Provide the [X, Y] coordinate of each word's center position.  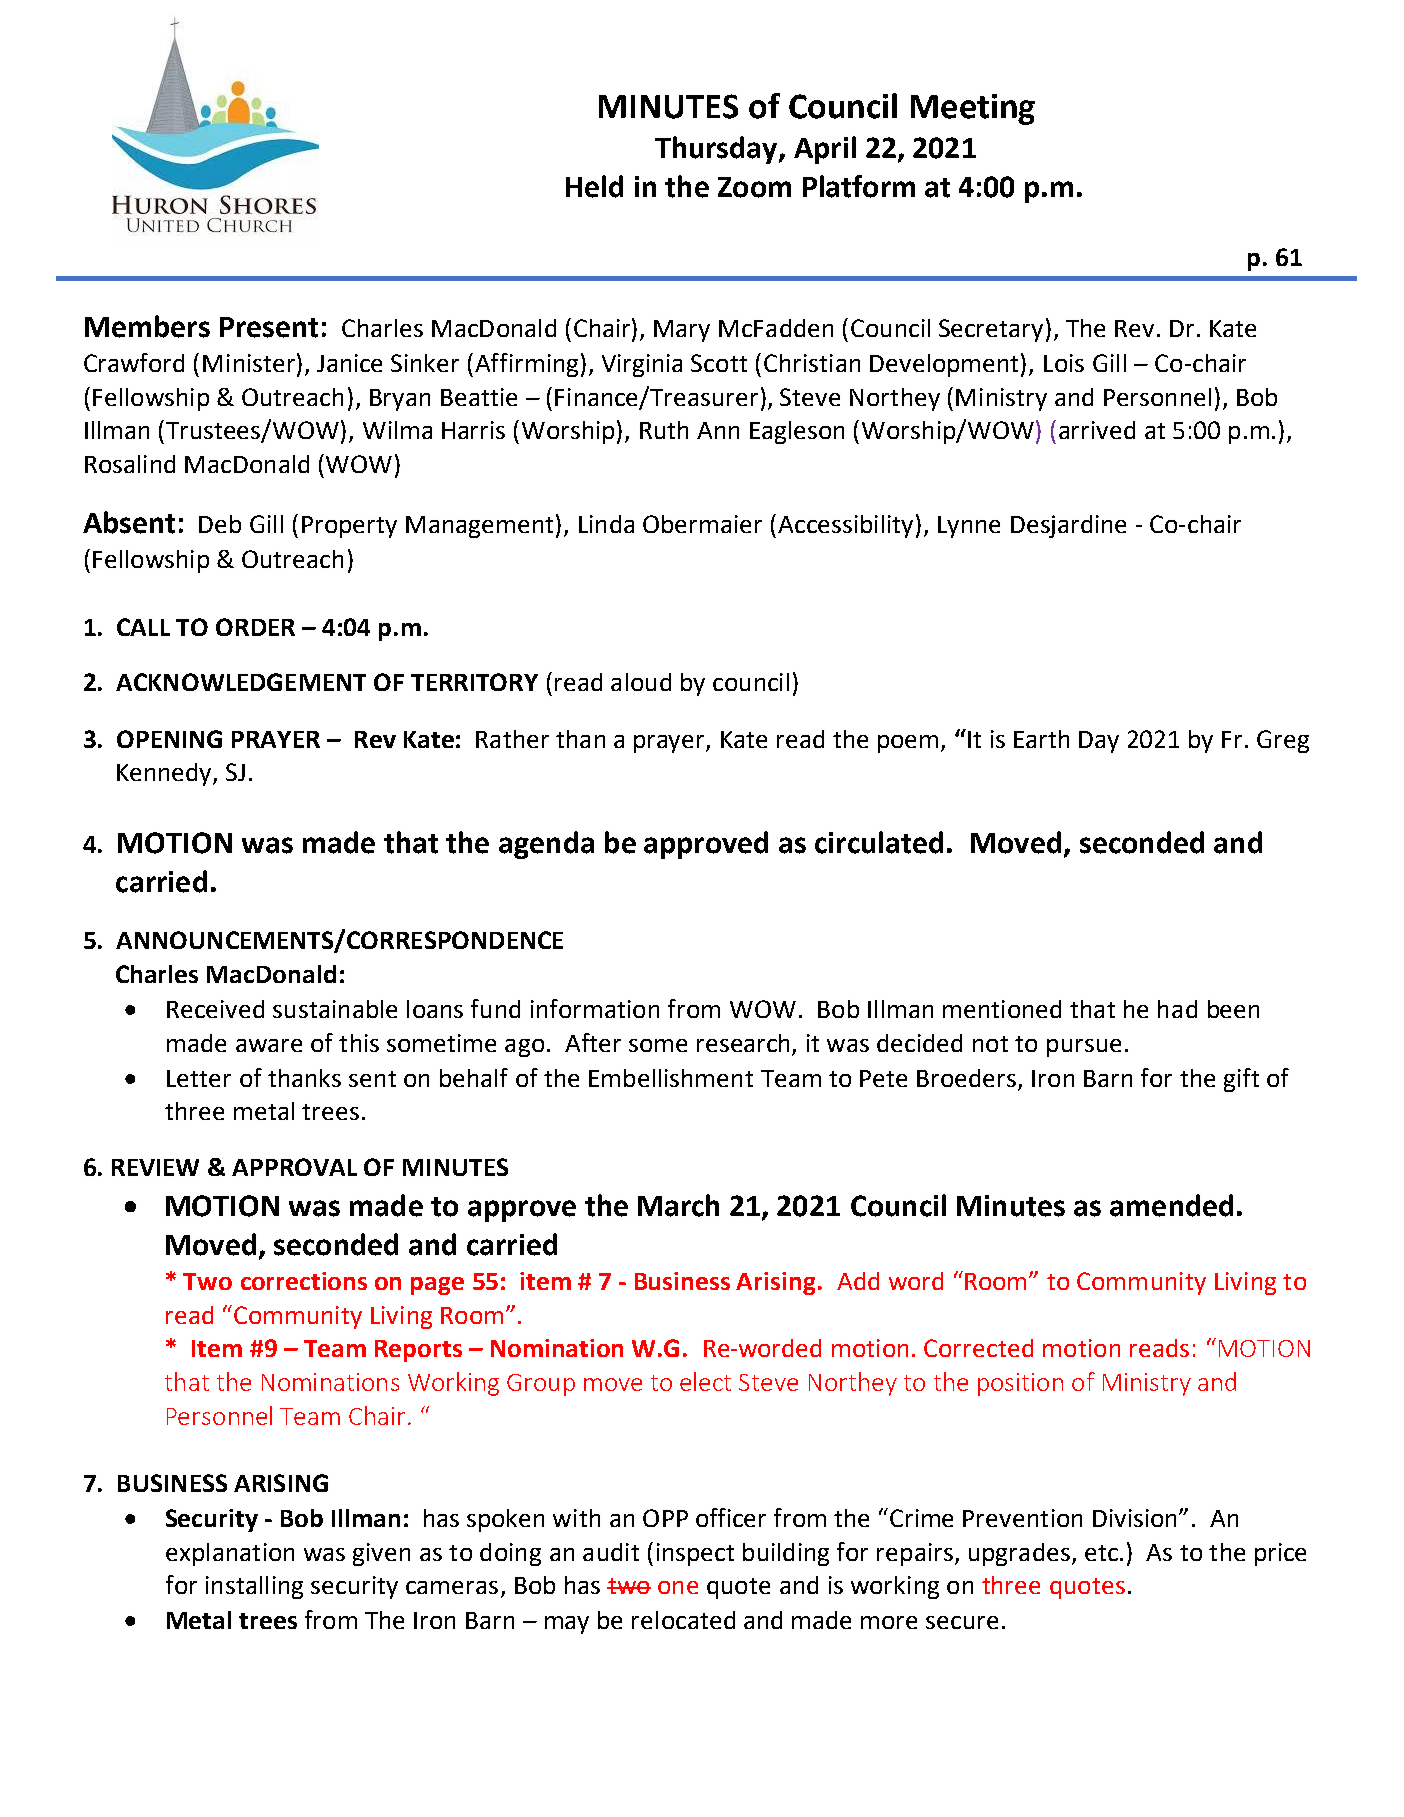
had [1177, 1009]
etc [1101, 1553]
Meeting [973, 109]
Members [147, 326]
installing [254, 1587]
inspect [695, 1554]
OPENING [169, 739]
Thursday [717, 150]
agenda [546, 845]
